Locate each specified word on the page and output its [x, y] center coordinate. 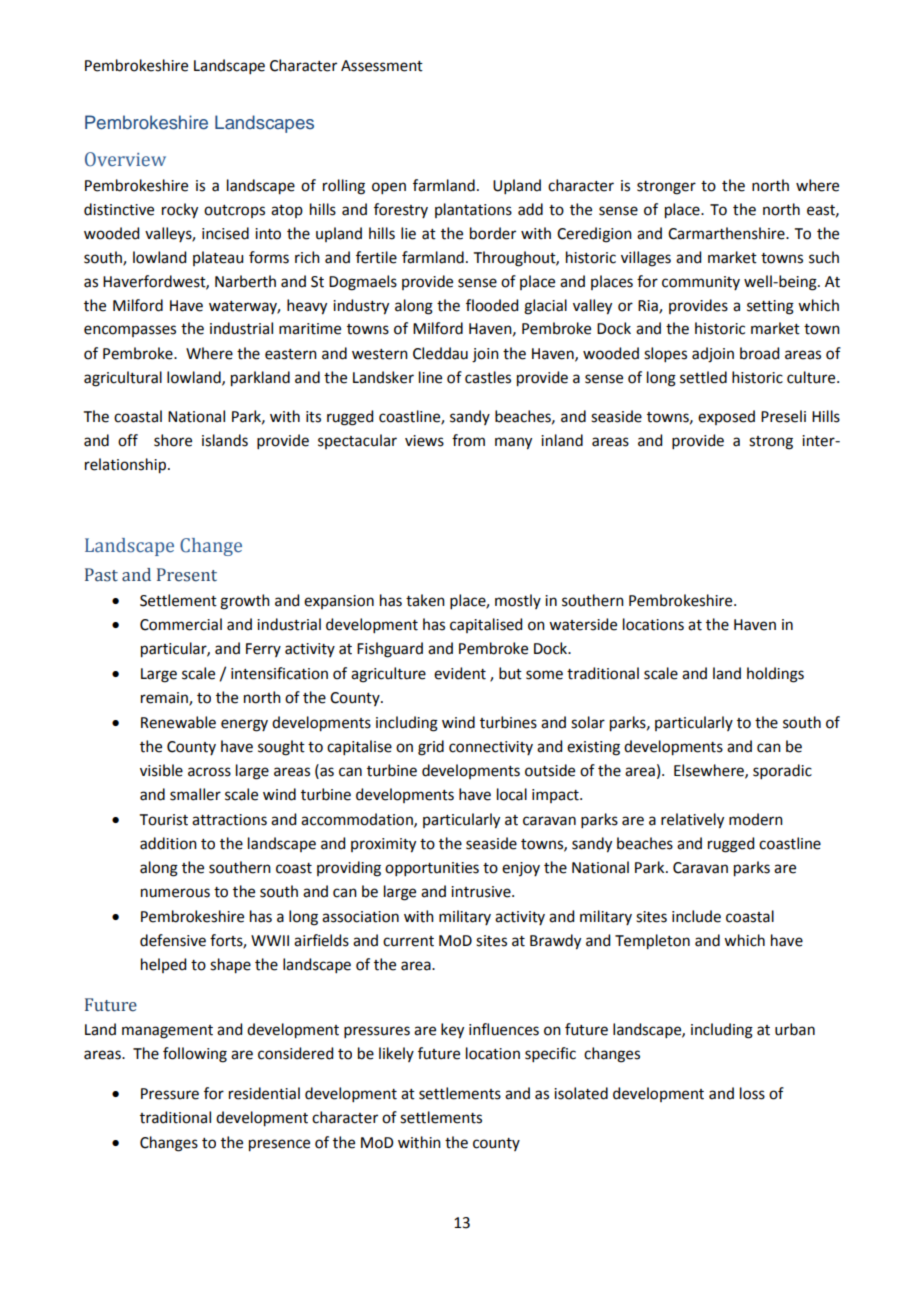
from [468, 440]
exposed [726, 417]
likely [396, 1054]
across [209, 772]
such [824, 257]
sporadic [782, 771]
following [195, 1055]
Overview [125, 159]
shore [173, 440]
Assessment [382, 66]
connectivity [491, 748]
